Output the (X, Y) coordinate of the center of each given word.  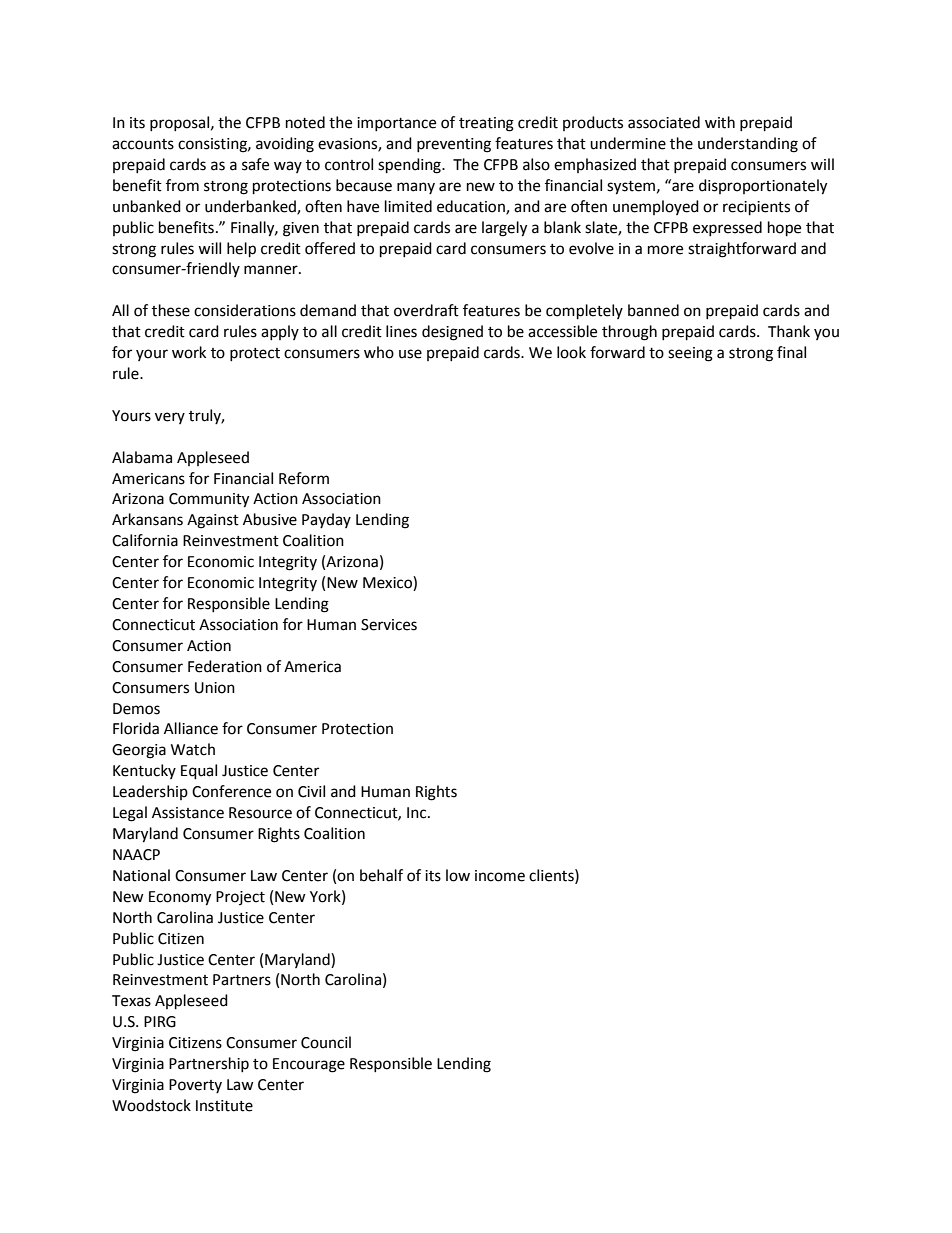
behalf (381, 875)
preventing (454, 145)
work (189, 352)
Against (213, 521)
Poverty (195, 1086)
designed (452, 333)
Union (215, 688)
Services (389, 625)
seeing (690, 354)
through (629, 333)
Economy (180, 898)
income (500, 876)
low (458, 875)
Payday (326, 520)
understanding (748, 145)
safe (255, 164)
